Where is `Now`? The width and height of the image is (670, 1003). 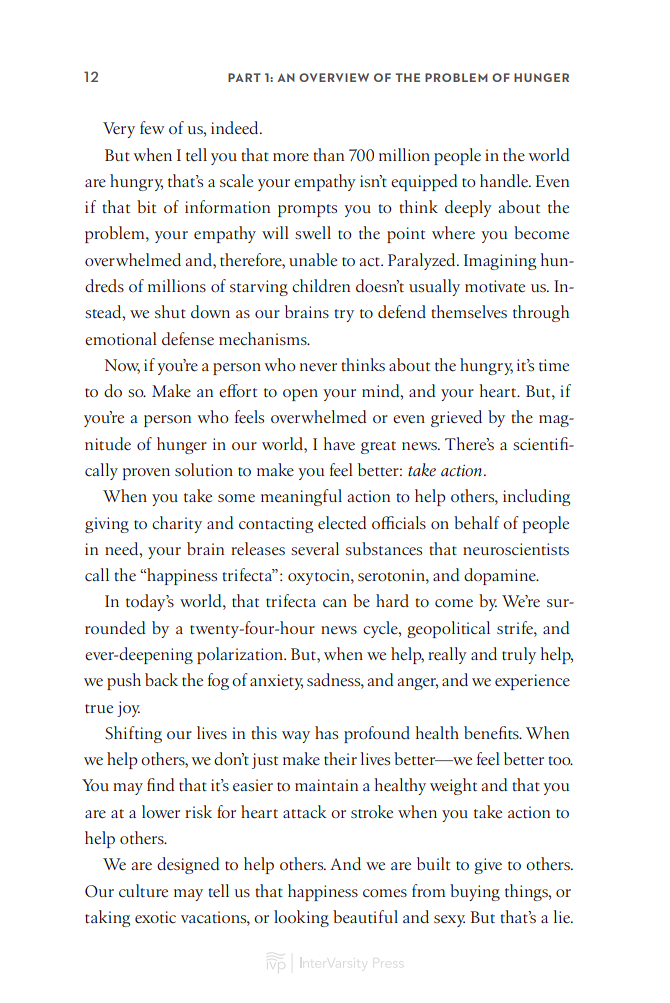 Now is located at coordinates (122, 366).
